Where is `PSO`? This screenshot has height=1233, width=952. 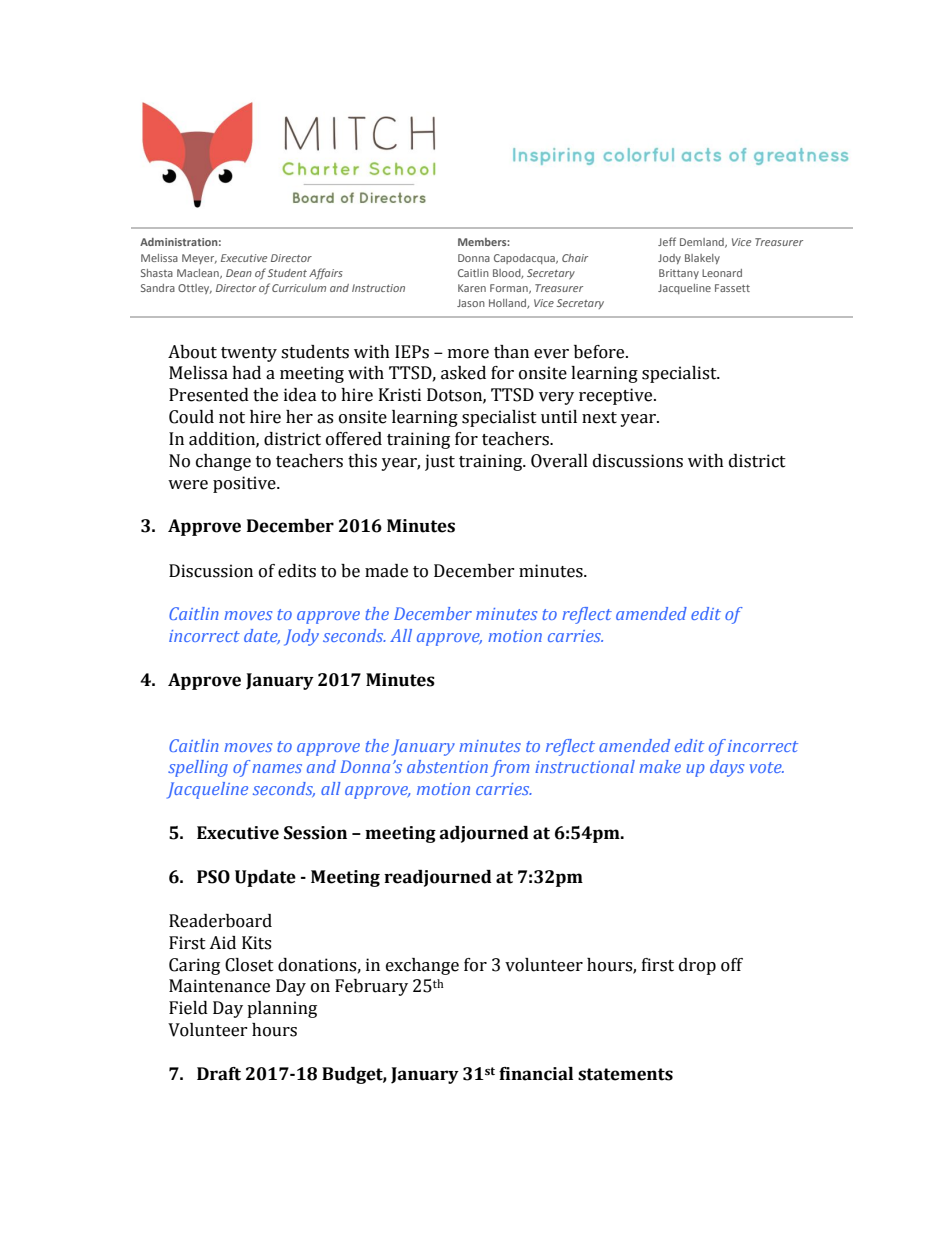 PSO is located at coordinates (213, 877).
